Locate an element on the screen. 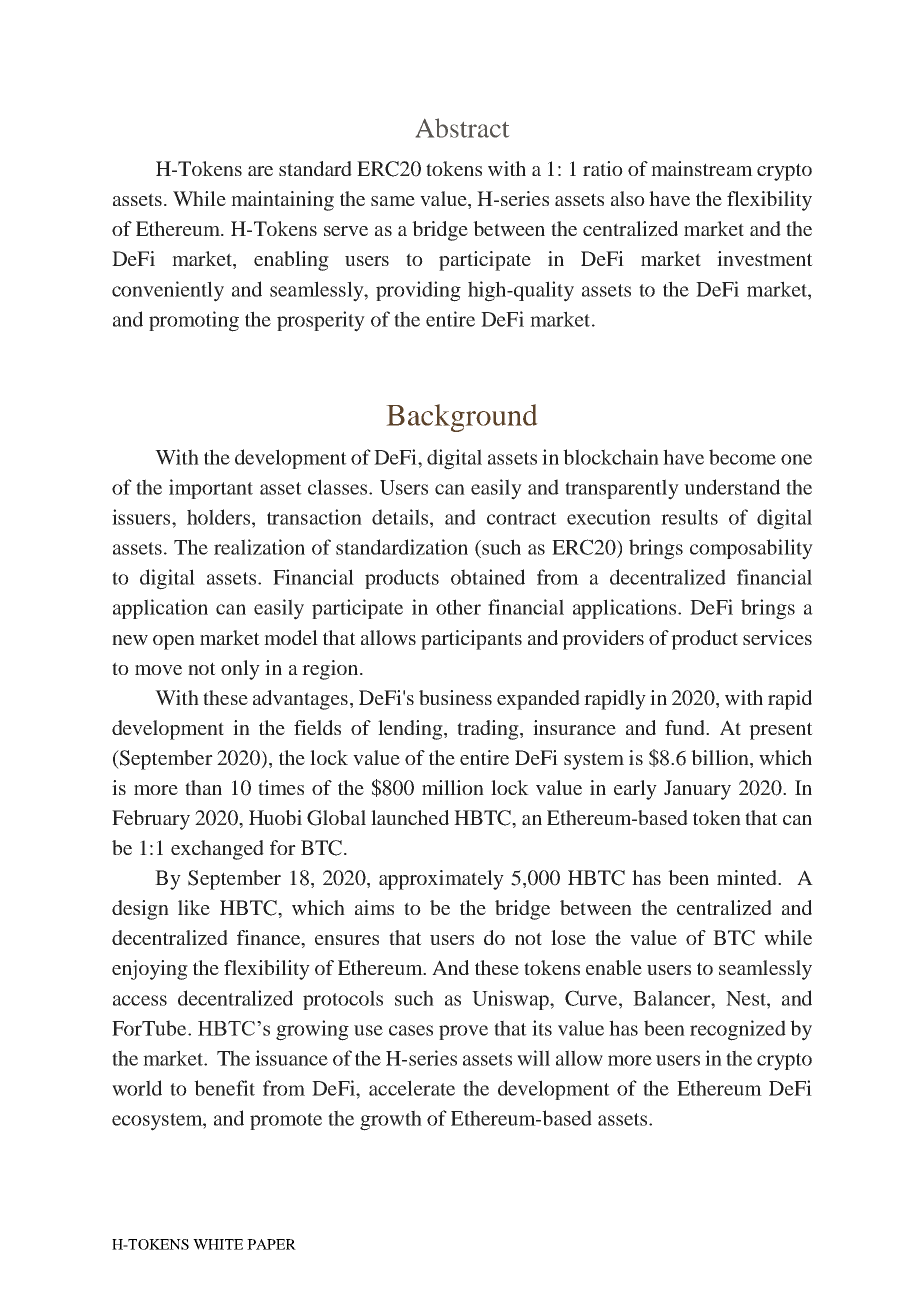 Image resolution: width=924 pixels, height=1309 pixels. access is located at coordinates (140, 1000).
